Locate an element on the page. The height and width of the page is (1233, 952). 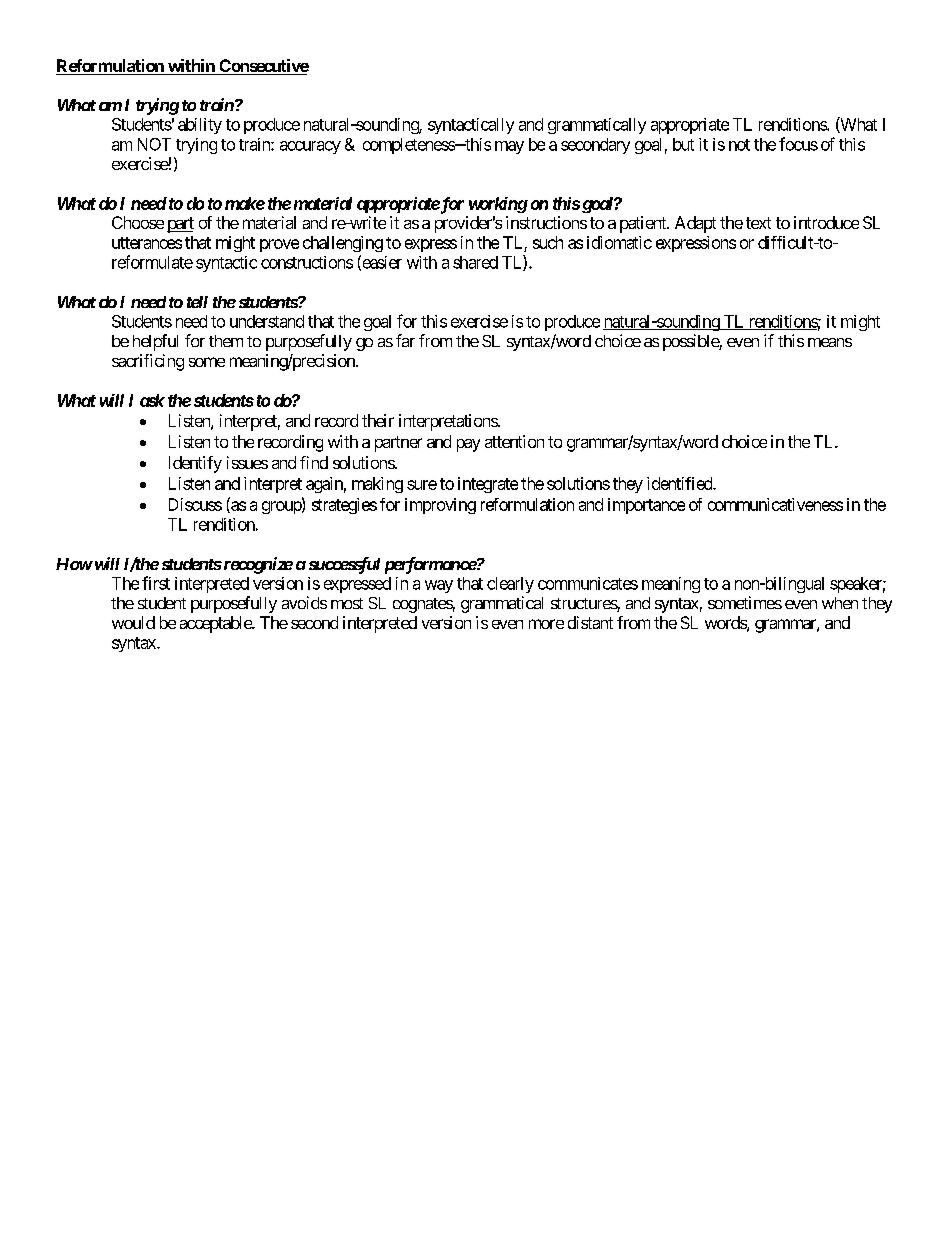
acceptable is located at coordinates (216, 624).
